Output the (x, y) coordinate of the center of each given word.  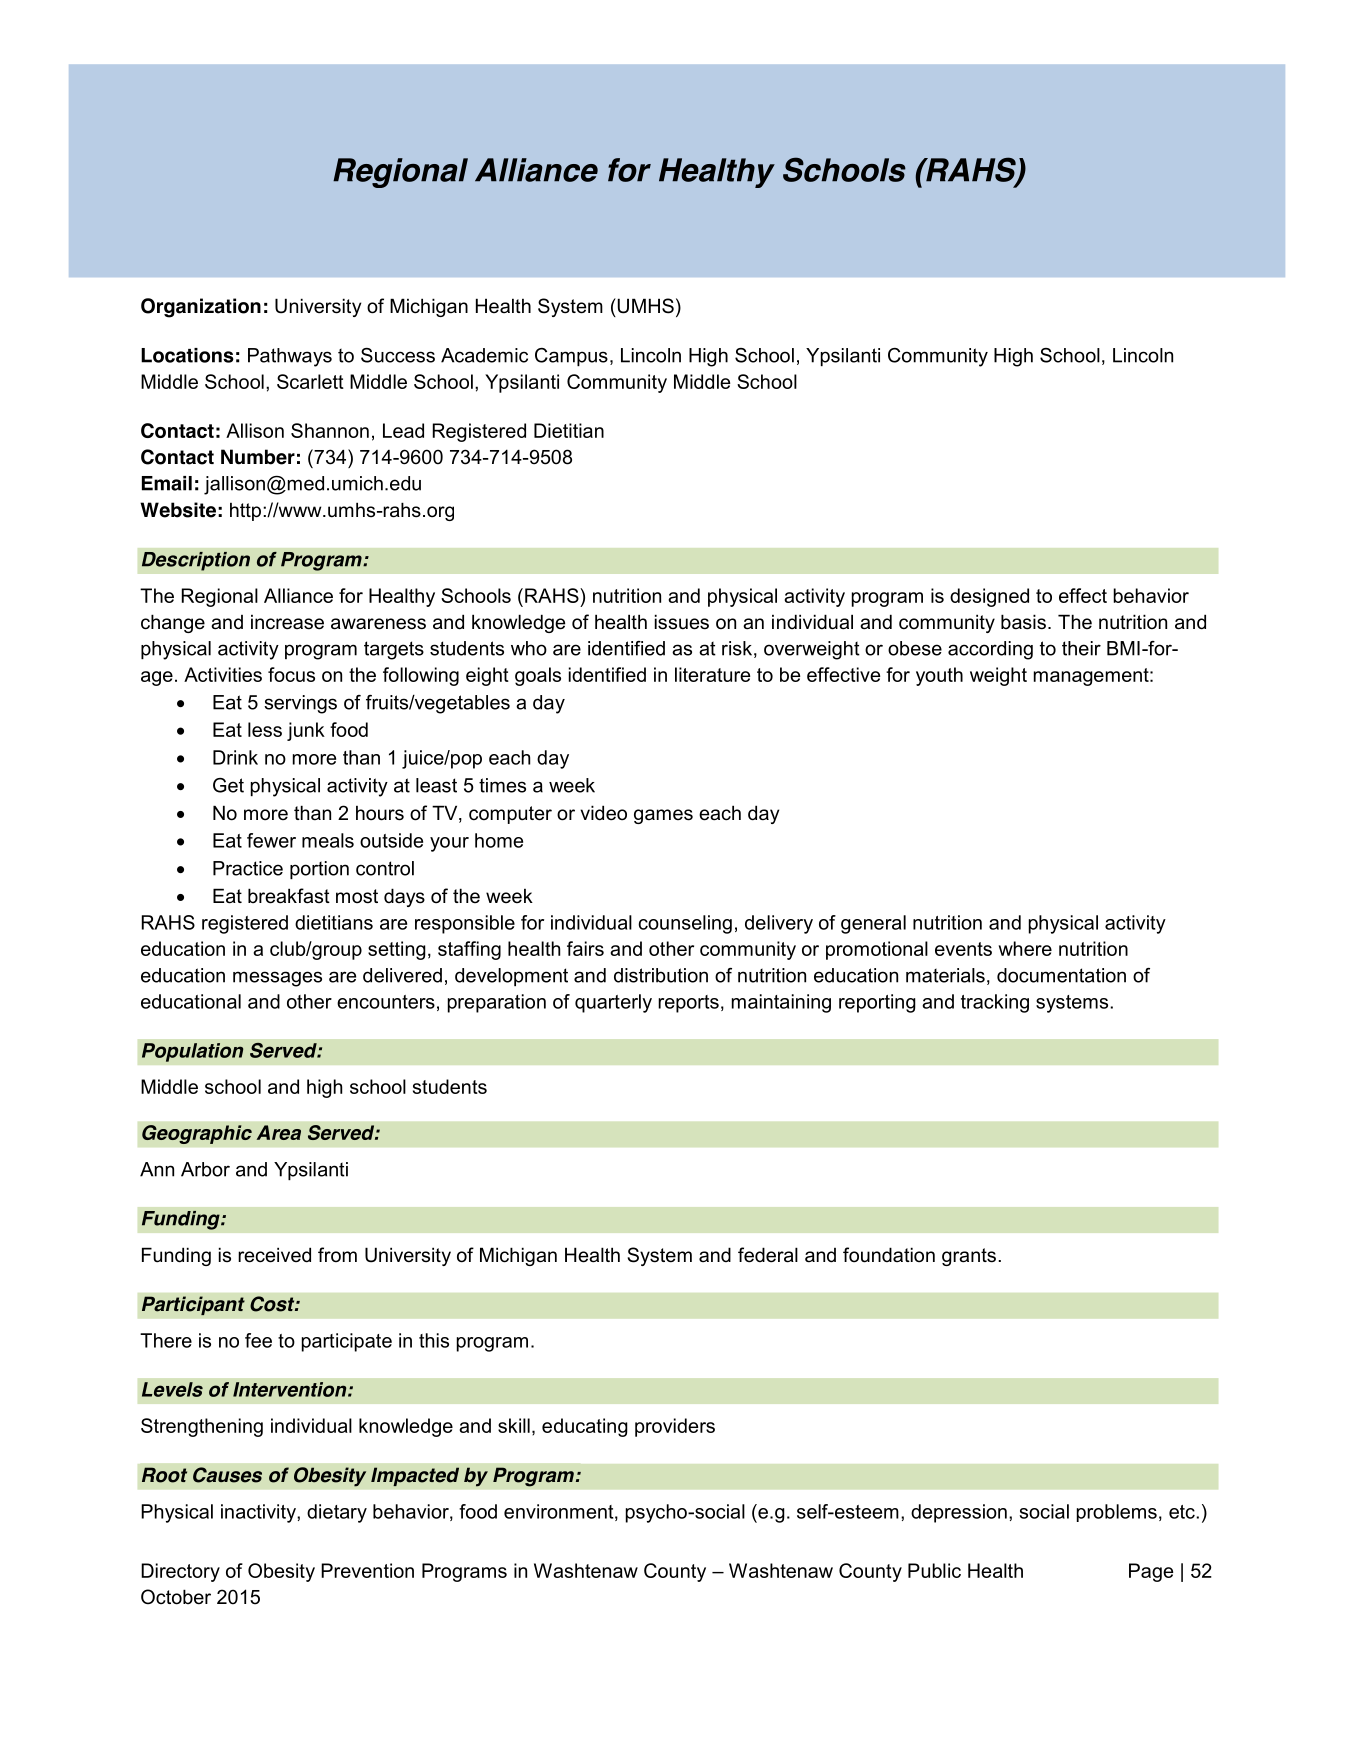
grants (969, 1257)
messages (277, 979)
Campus (571, 357)
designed (989, 597)
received (274, 1255)
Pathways (290, 357)
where (1025, 948)
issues (682, 622)
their (1081, 648)
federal (768, 1255)
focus (291, 674)
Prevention (367, 1570)
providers (675, 1427)
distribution (661, 975)
